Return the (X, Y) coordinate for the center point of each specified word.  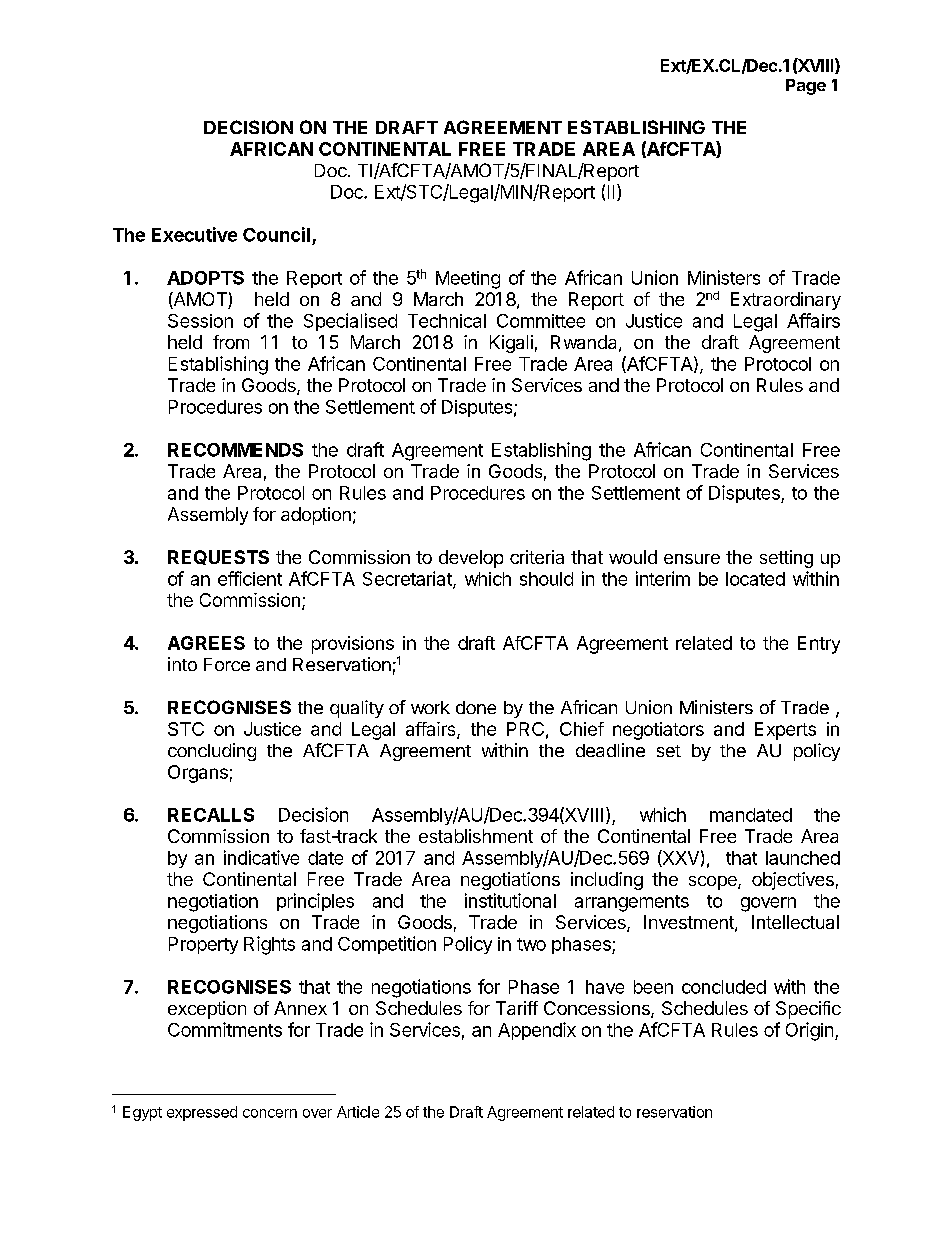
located (755, 579)
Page (806, 87)
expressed (202, 1113)
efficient (250, 578)
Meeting (468, 280)
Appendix (537, 1031)
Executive (194, 234)
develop (471, 559)
